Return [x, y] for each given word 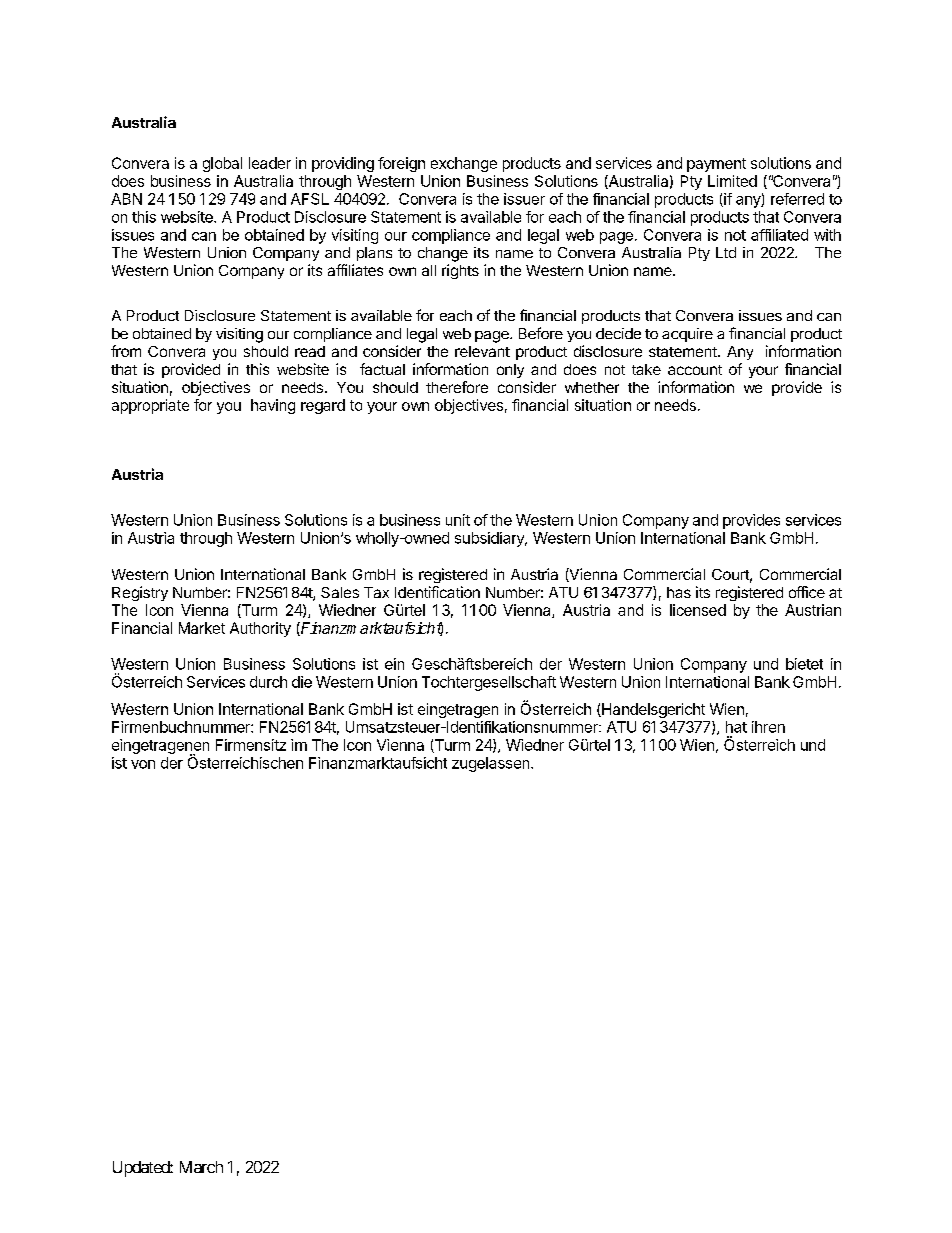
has [679, 592]
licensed [698, 610]
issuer [524, 199]
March [201, 1167]
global [222, 164]
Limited [732, 181]
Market [202, 628]
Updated [142, 1169]
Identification [437, 592]
